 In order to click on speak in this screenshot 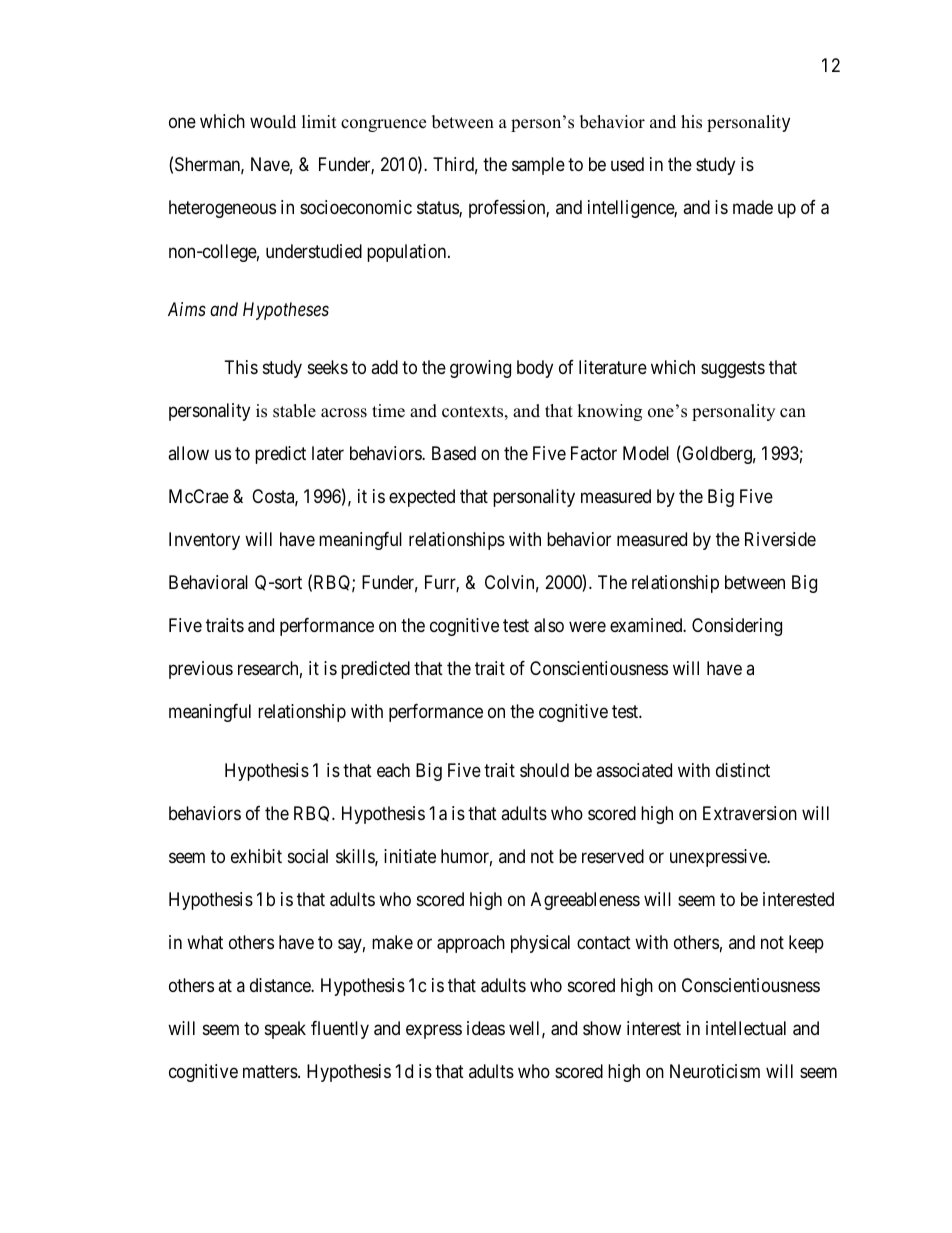, I will do `click(285, 1030)`.
